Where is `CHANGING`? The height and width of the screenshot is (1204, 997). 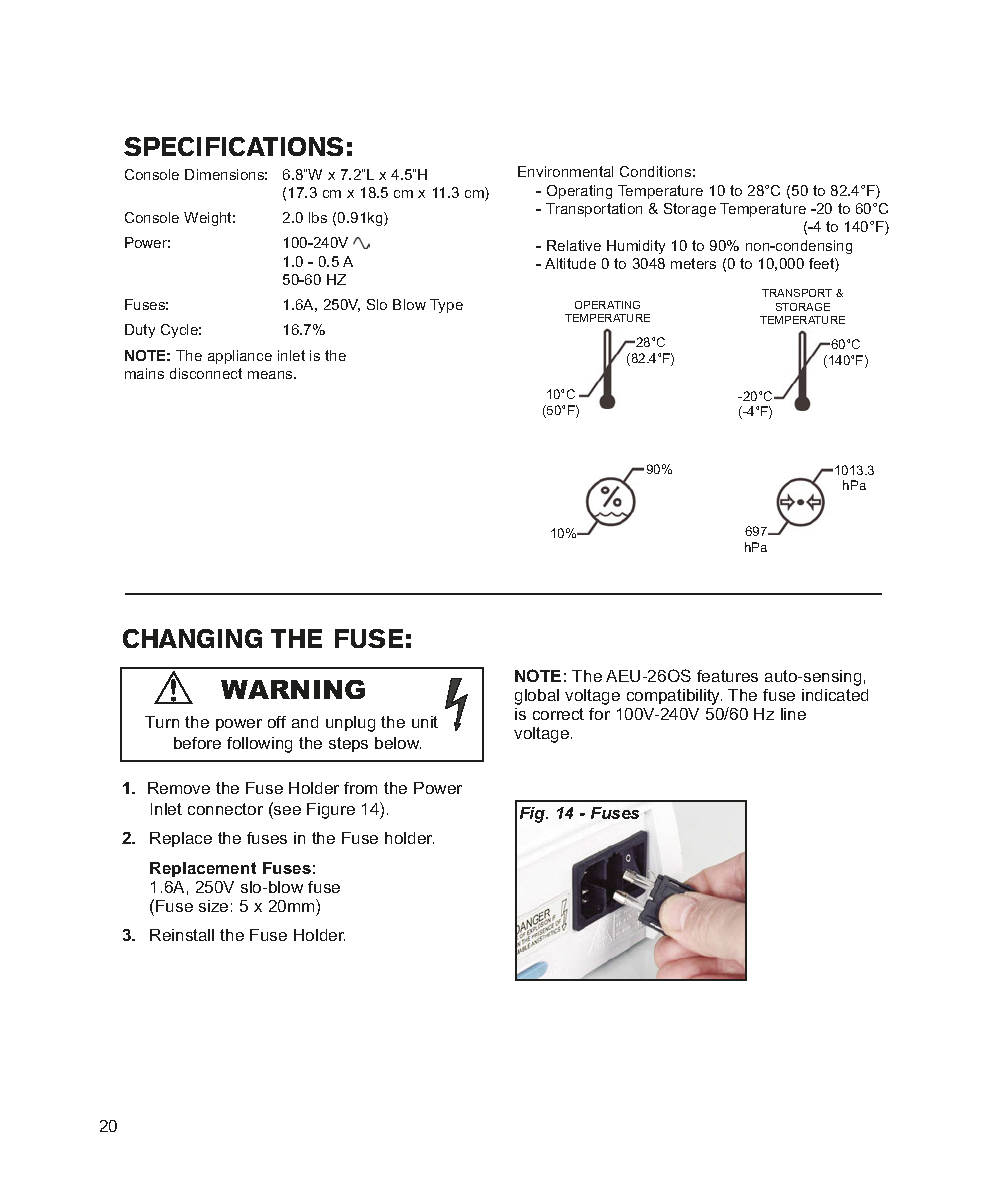
CHANGING is located at coordinates (192, 638).
